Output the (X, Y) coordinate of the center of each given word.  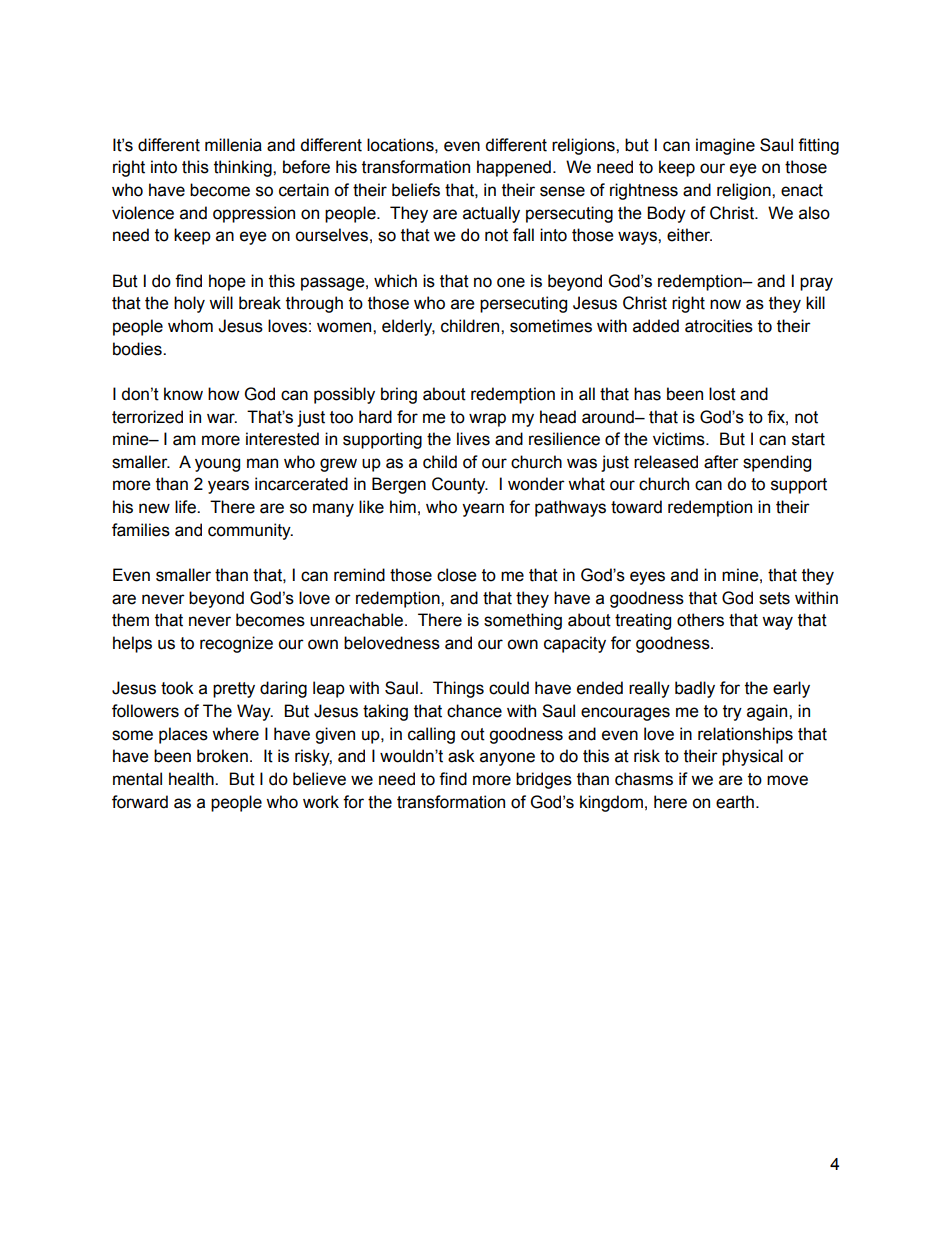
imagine (725, 146)
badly (695, 689)
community (250, 531)
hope (227, 282)
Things (458, 689)
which (395, 281)
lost (722, 394)
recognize (236, 644)
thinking (244, 168)
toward (636, 507)
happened (514, 168)
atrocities (719, 326)
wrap (487, 420)
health (192, 779)
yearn (483, 510)
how (223, 394)
